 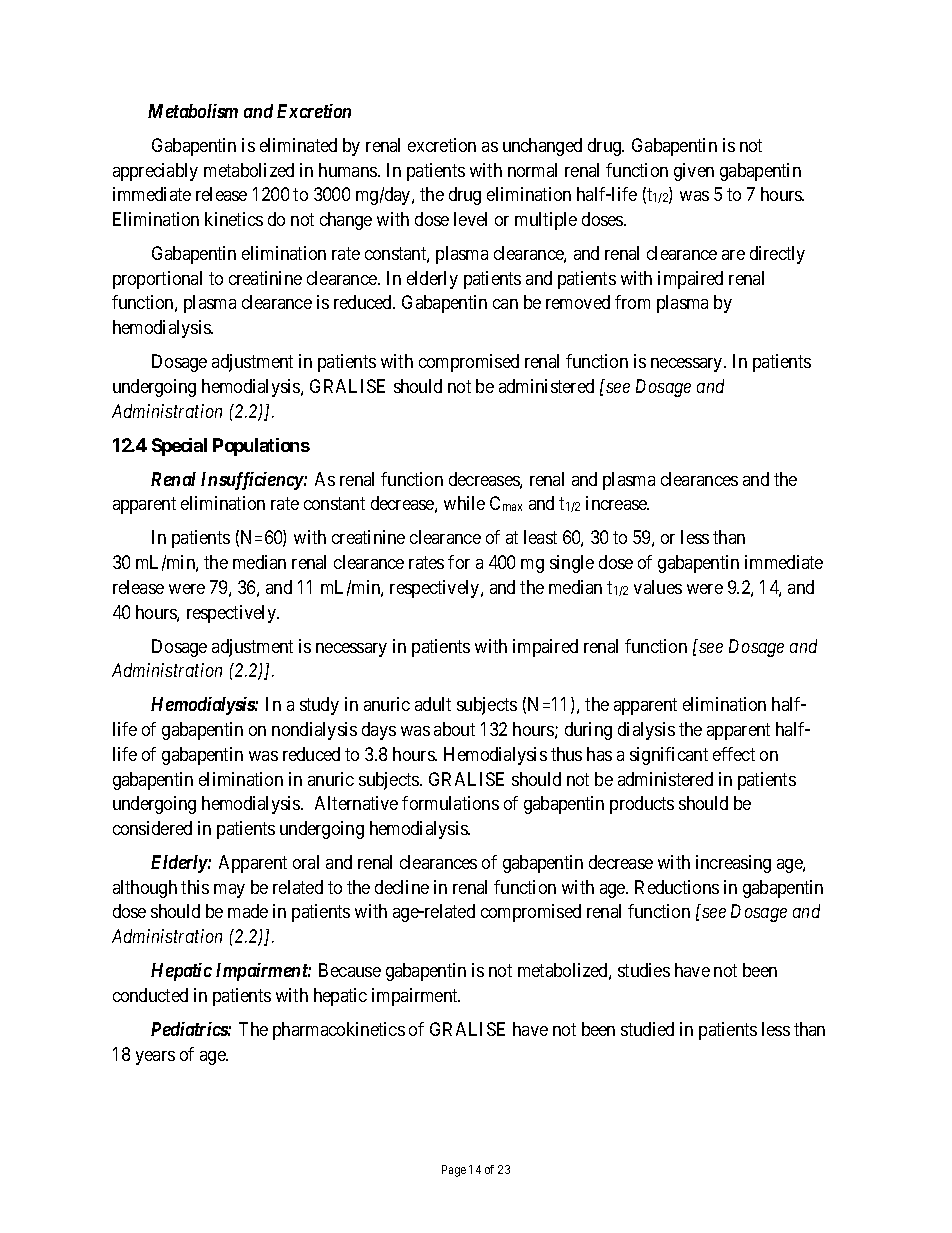 I want to click on years, so click(x=155, y=1058).
